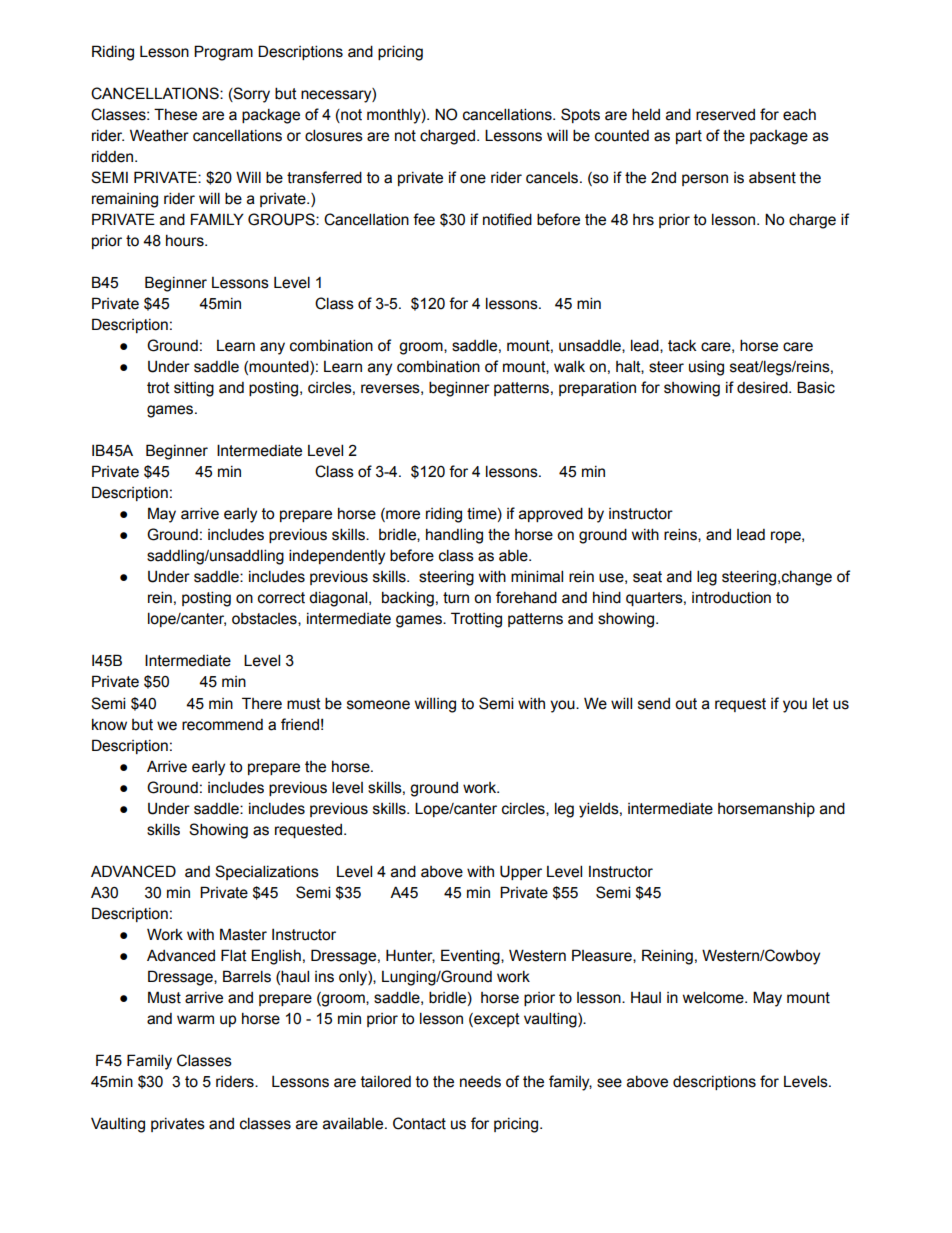 The width and height of the document is (952, 1233). What do you see at coordinates (480, 1082) in the document?
I see `needs` at bounding box center [480, 1082].
